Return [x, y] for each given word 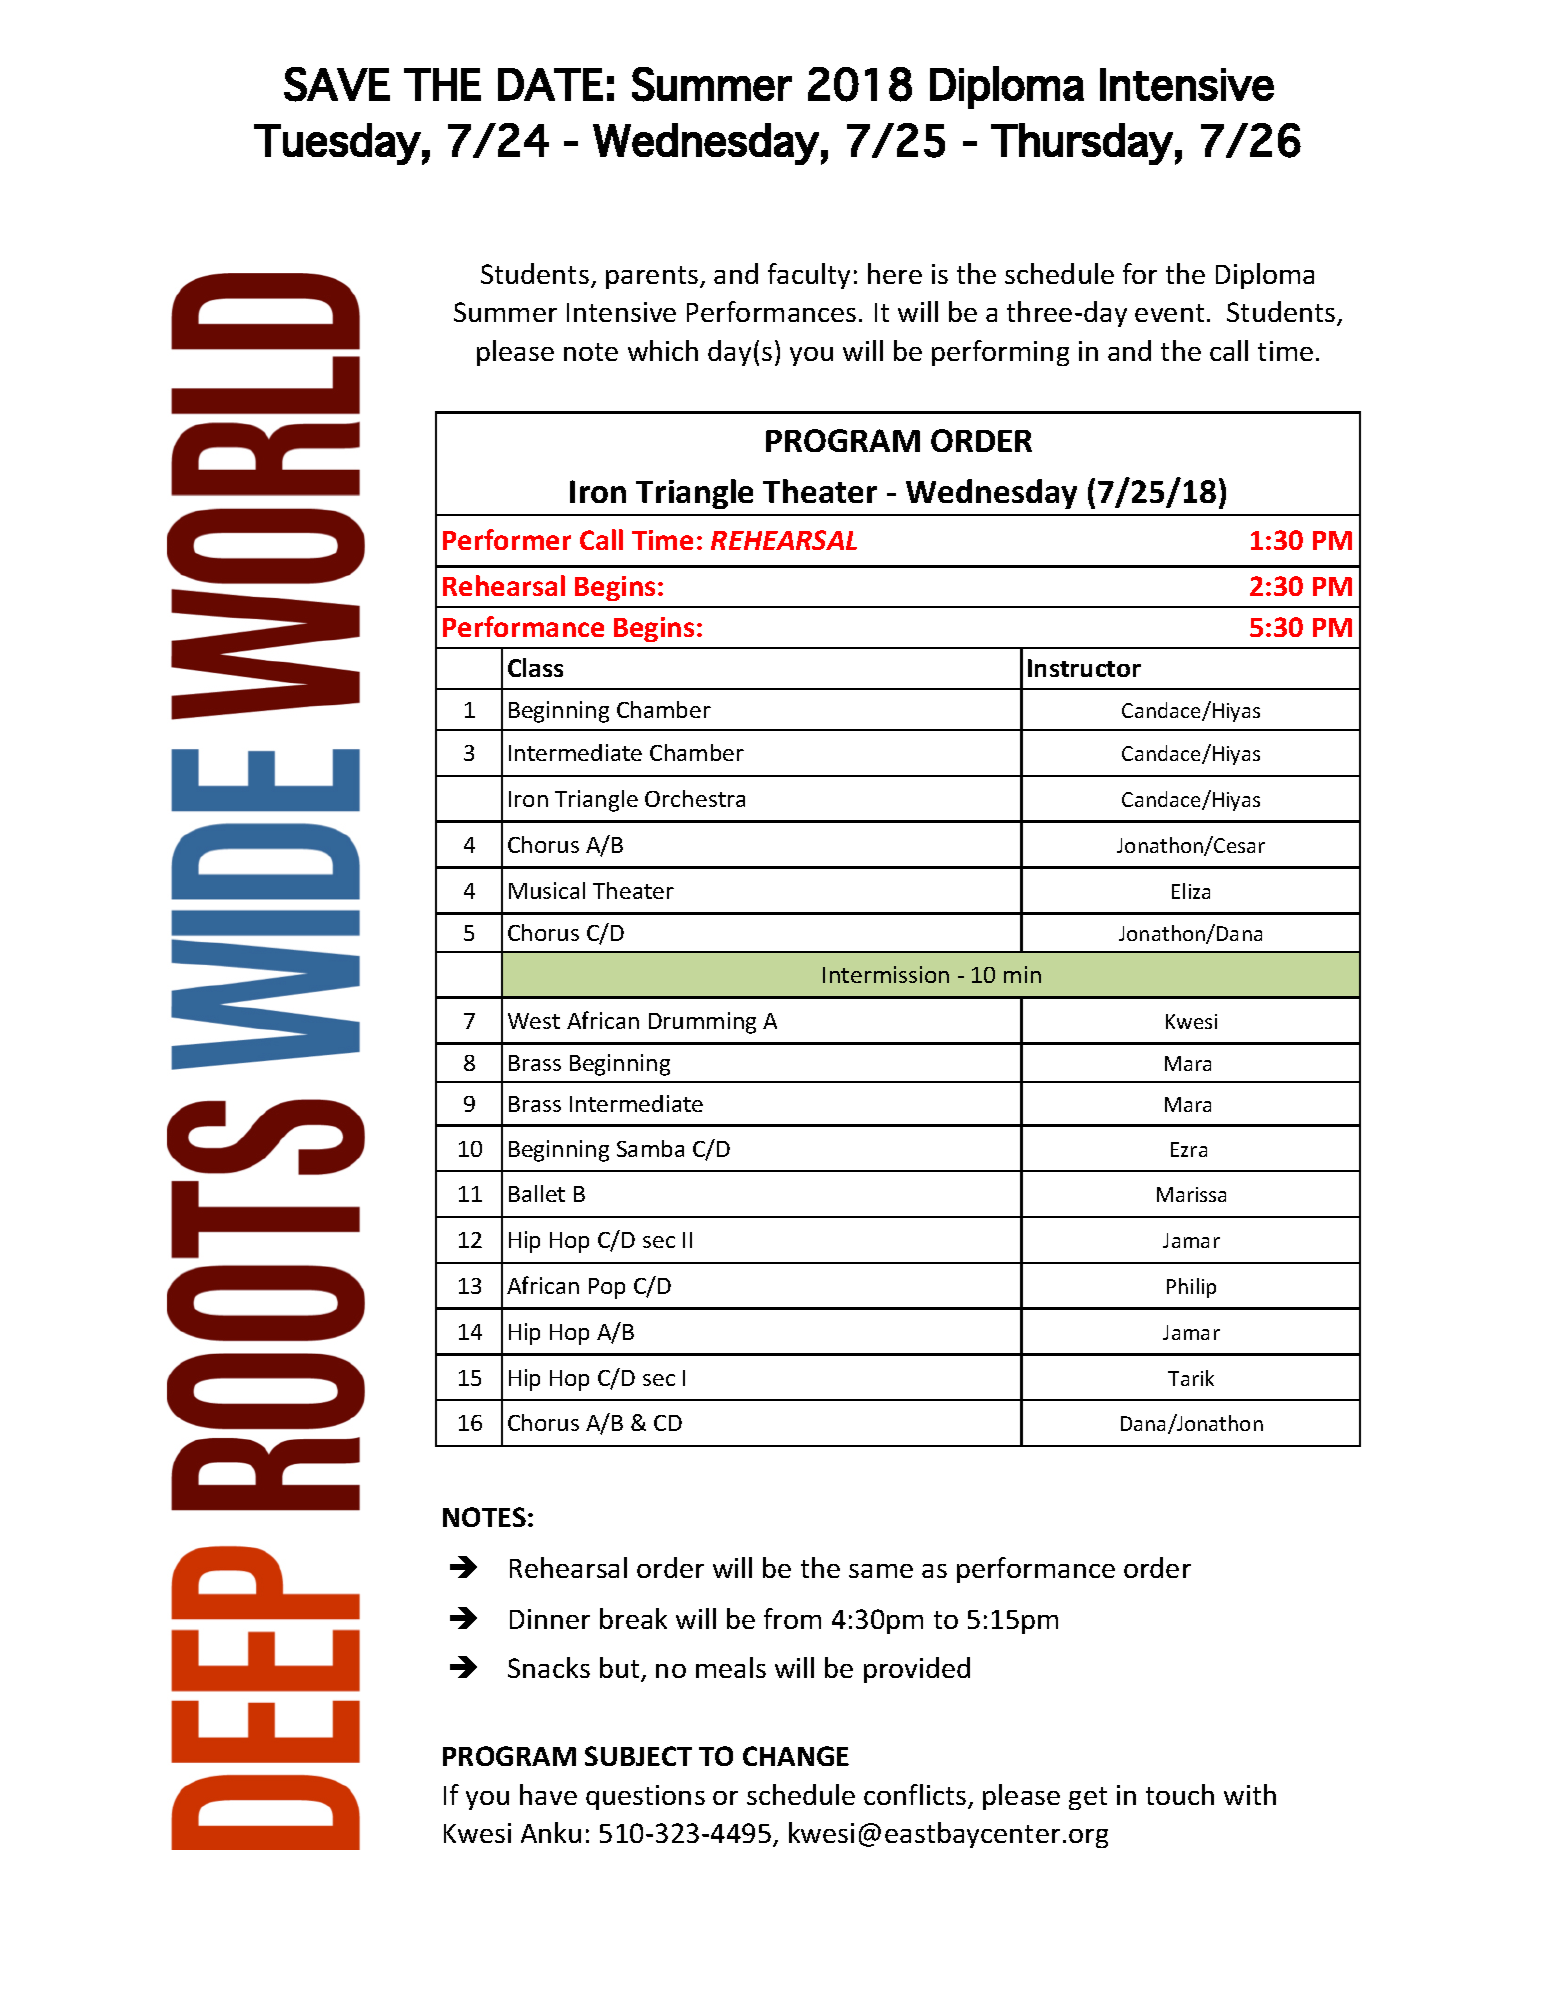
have [548, 1794]
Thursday [1082, 144]
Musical [547, 890]
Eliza [1191, 891]
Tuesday [337, 144]
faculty [809, 276]
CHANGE [796, 1756]
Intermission [886, 974]
